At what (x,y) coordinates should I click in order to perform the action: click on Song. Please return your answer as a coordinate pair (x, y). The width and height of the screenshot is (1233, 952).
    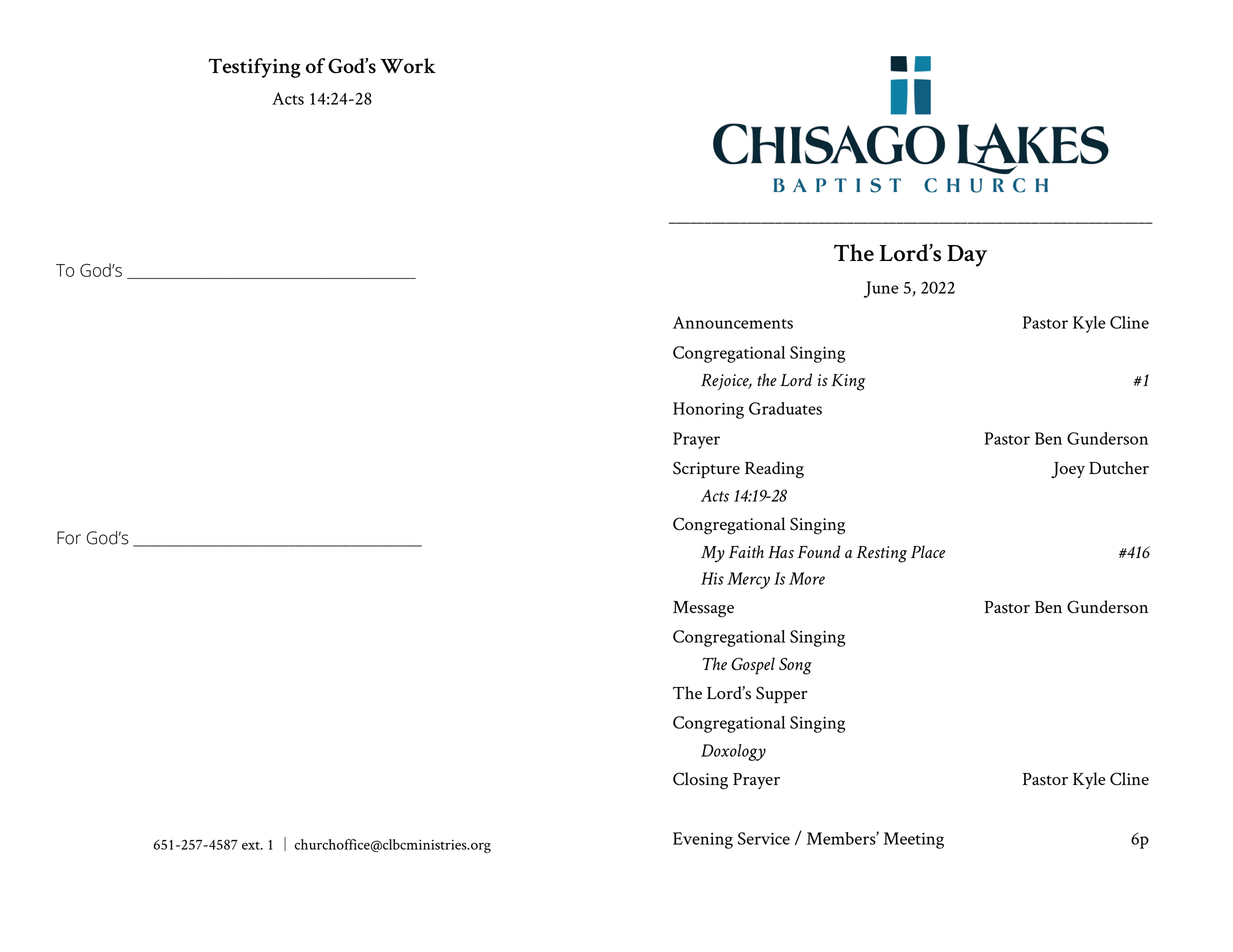
    Looking at the image, I should click on (795, 666).
